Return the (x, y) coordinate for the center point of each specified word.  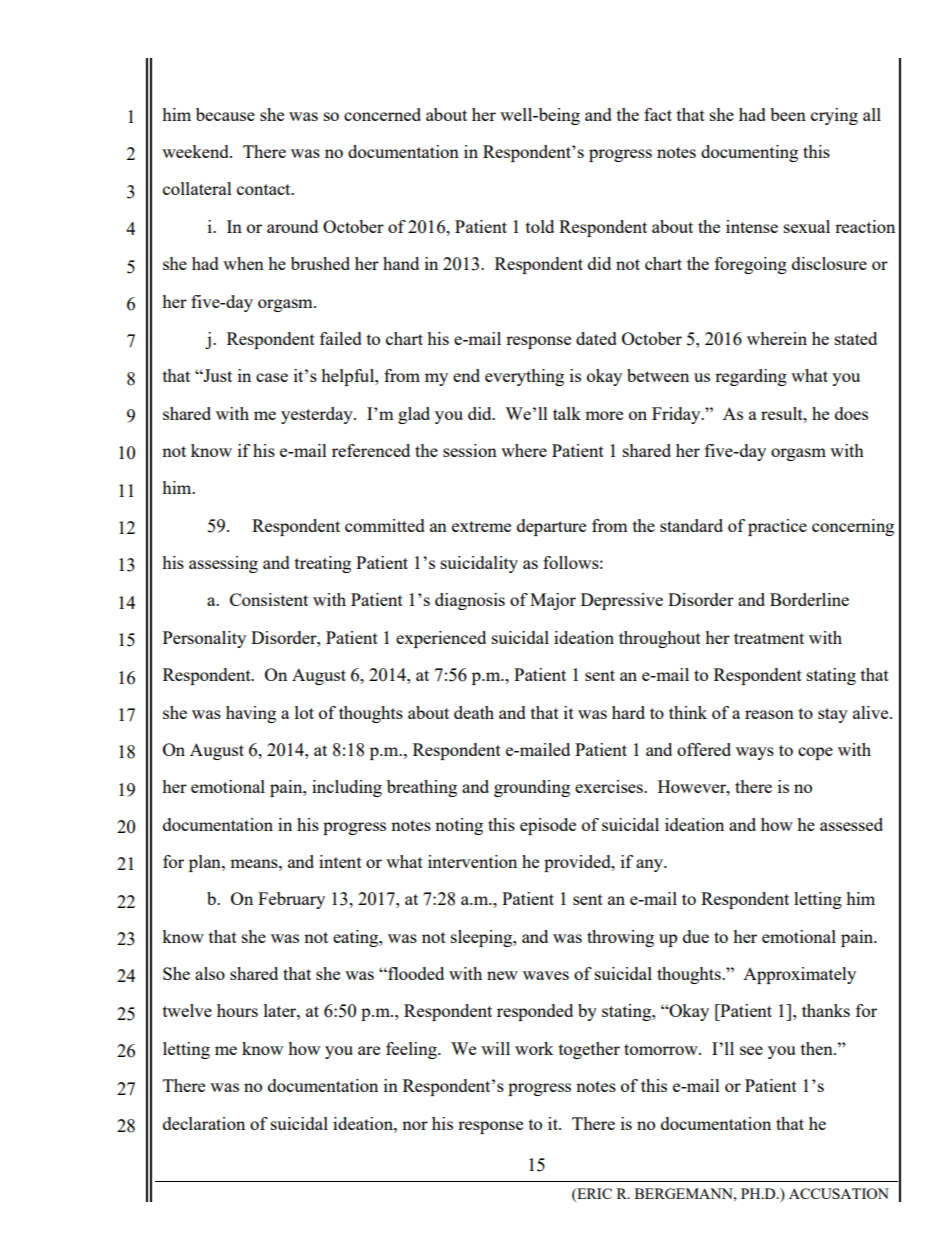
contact (265, 189)
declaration (204, 1123)
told (540, 226)
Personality (204, 639)
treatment (769, 638)
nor (415, 1125)
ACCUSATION (839, 1193)
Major (553, 601)
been (788, 114)
